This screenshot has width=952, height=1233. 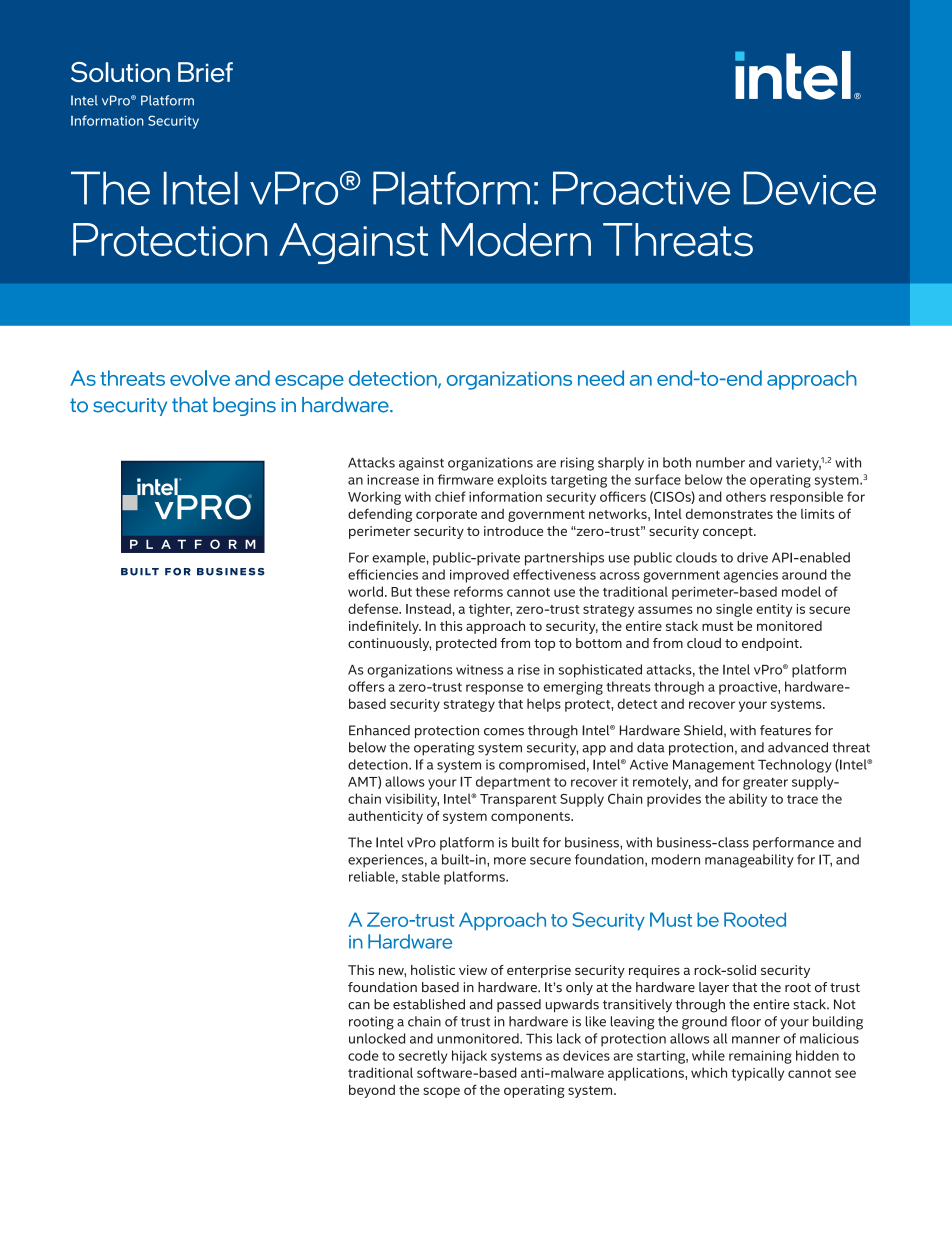 I want to click on comes, so click(x=504, y=732).
